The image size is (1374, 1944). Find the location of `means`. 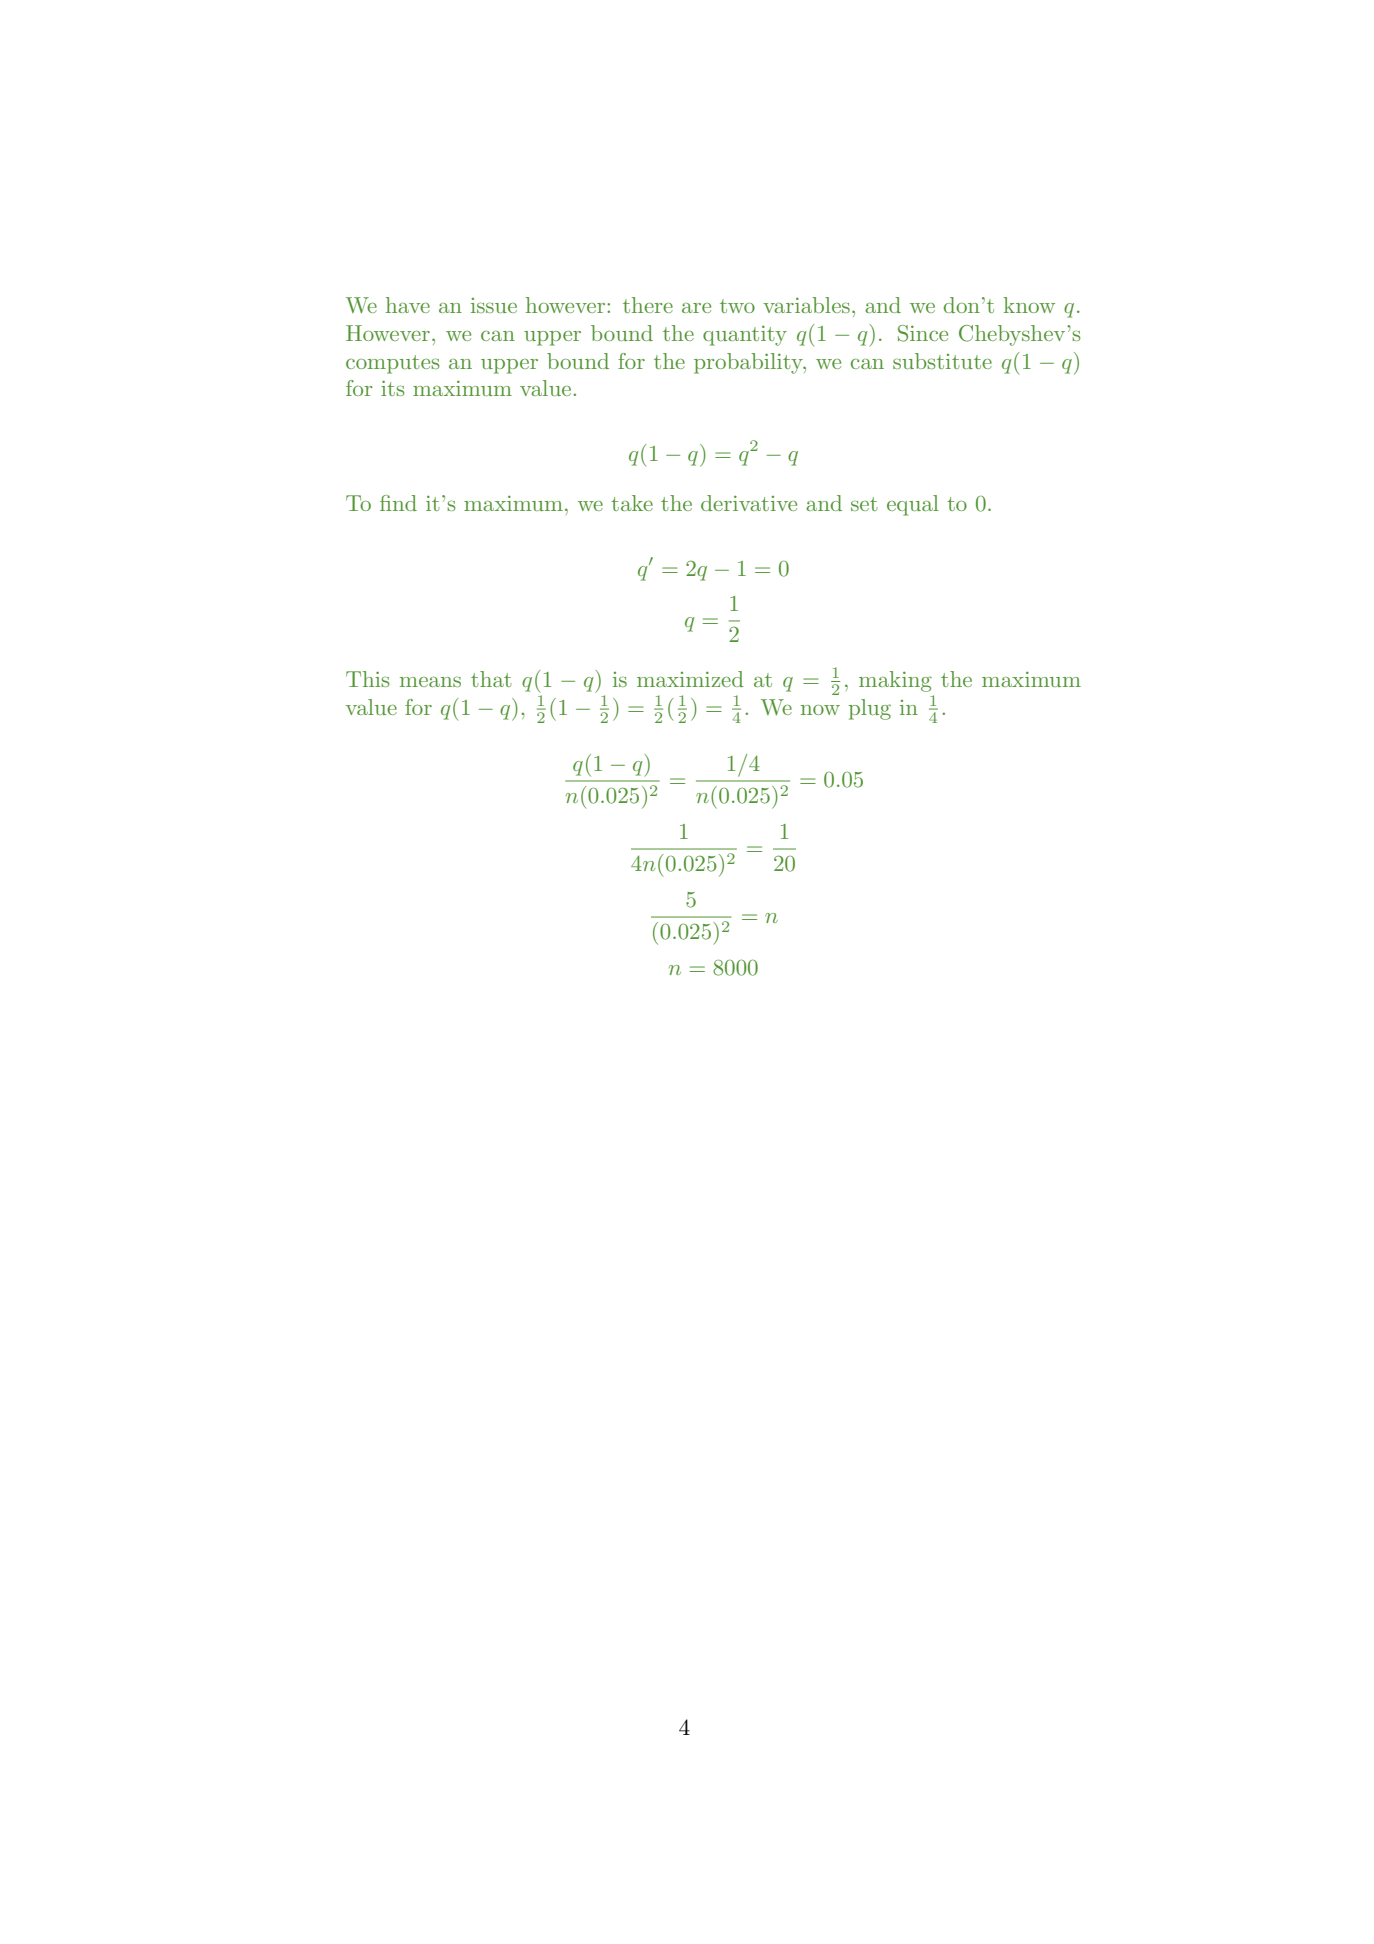

means is located at coordinates (430, 681).
